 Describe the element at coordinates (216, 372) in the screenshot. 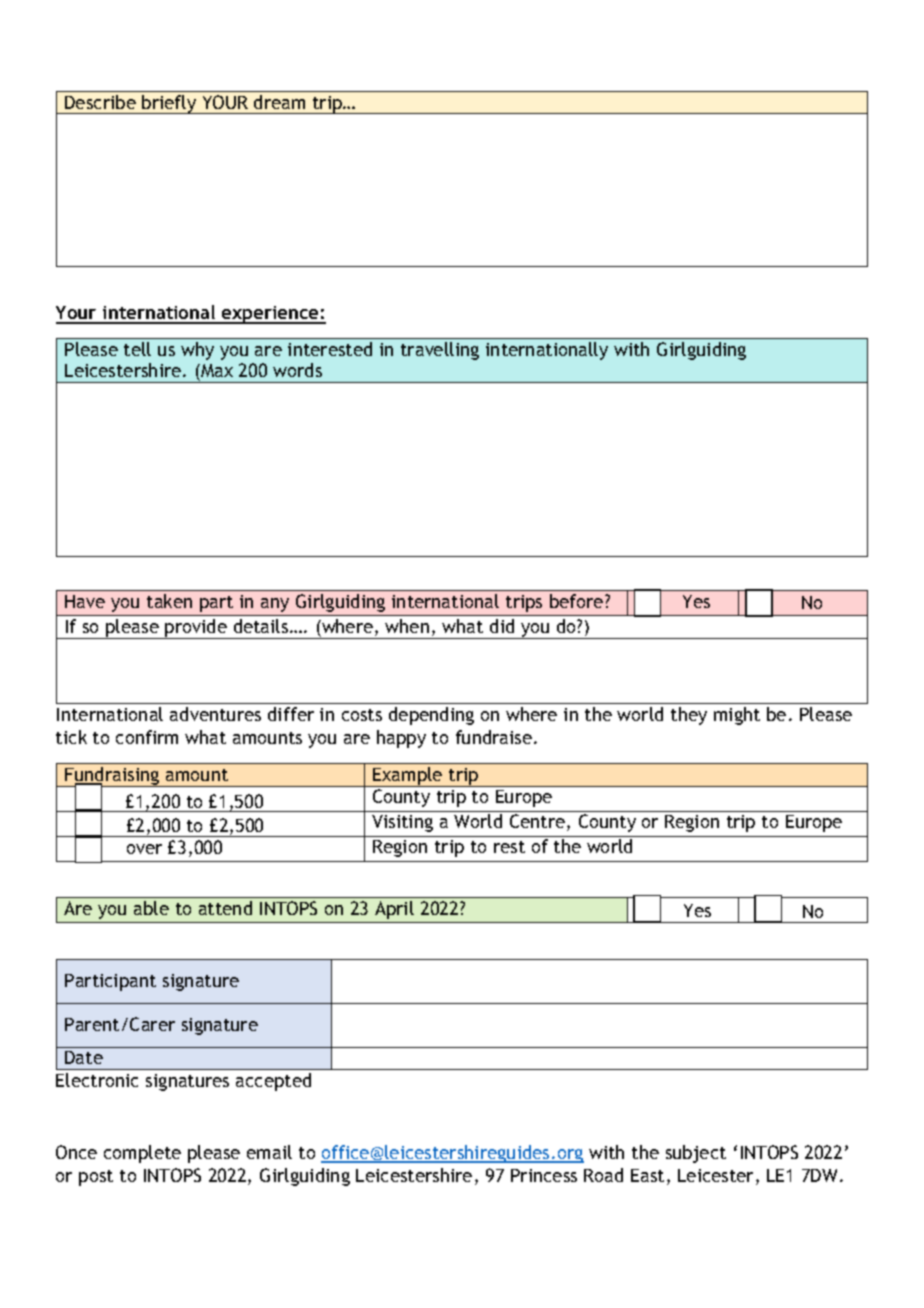

I see `Max` at that location.
